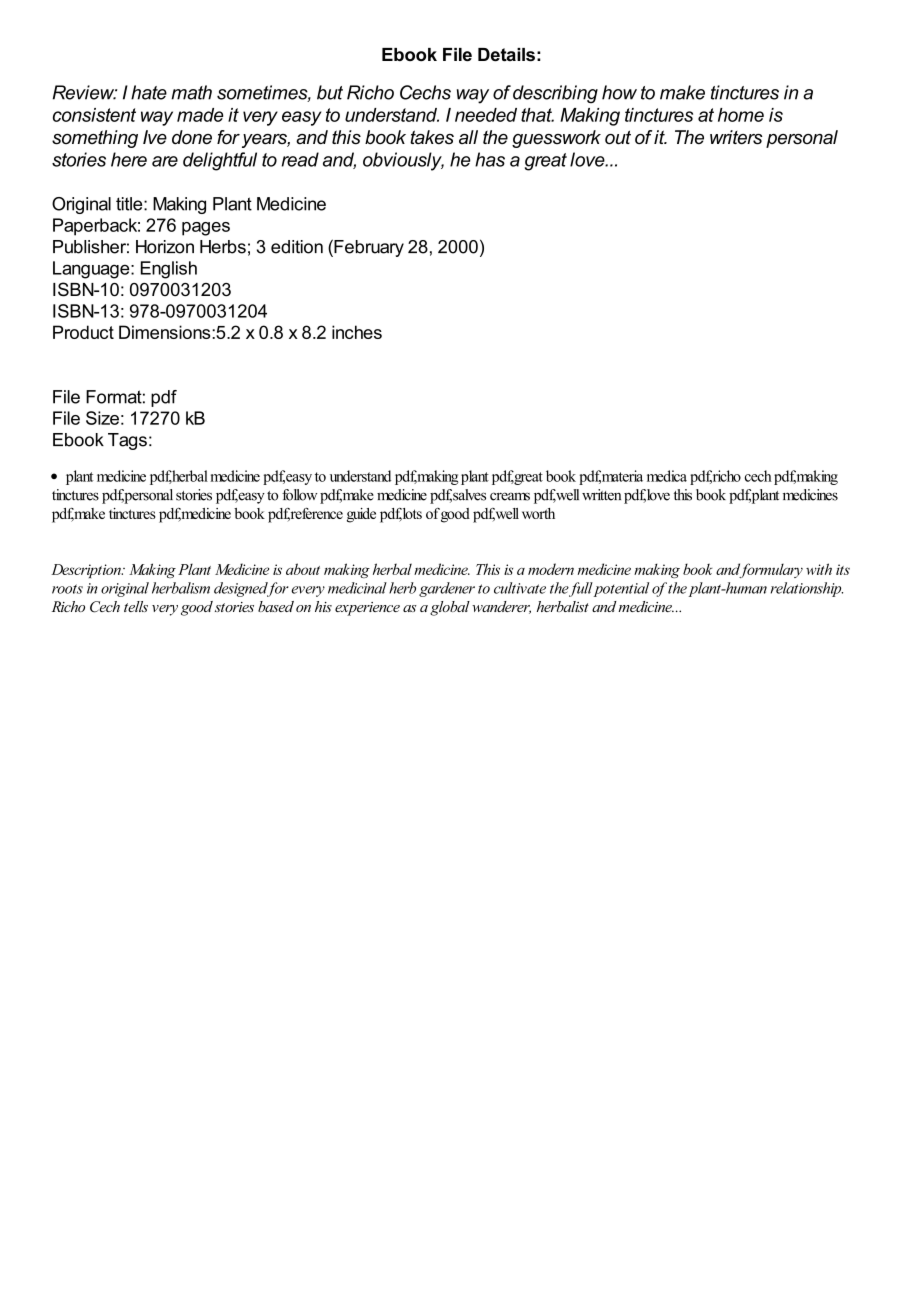 The width and height of the screenshot is (924, 1308). I want to click on gardener, so click(447, 589).
